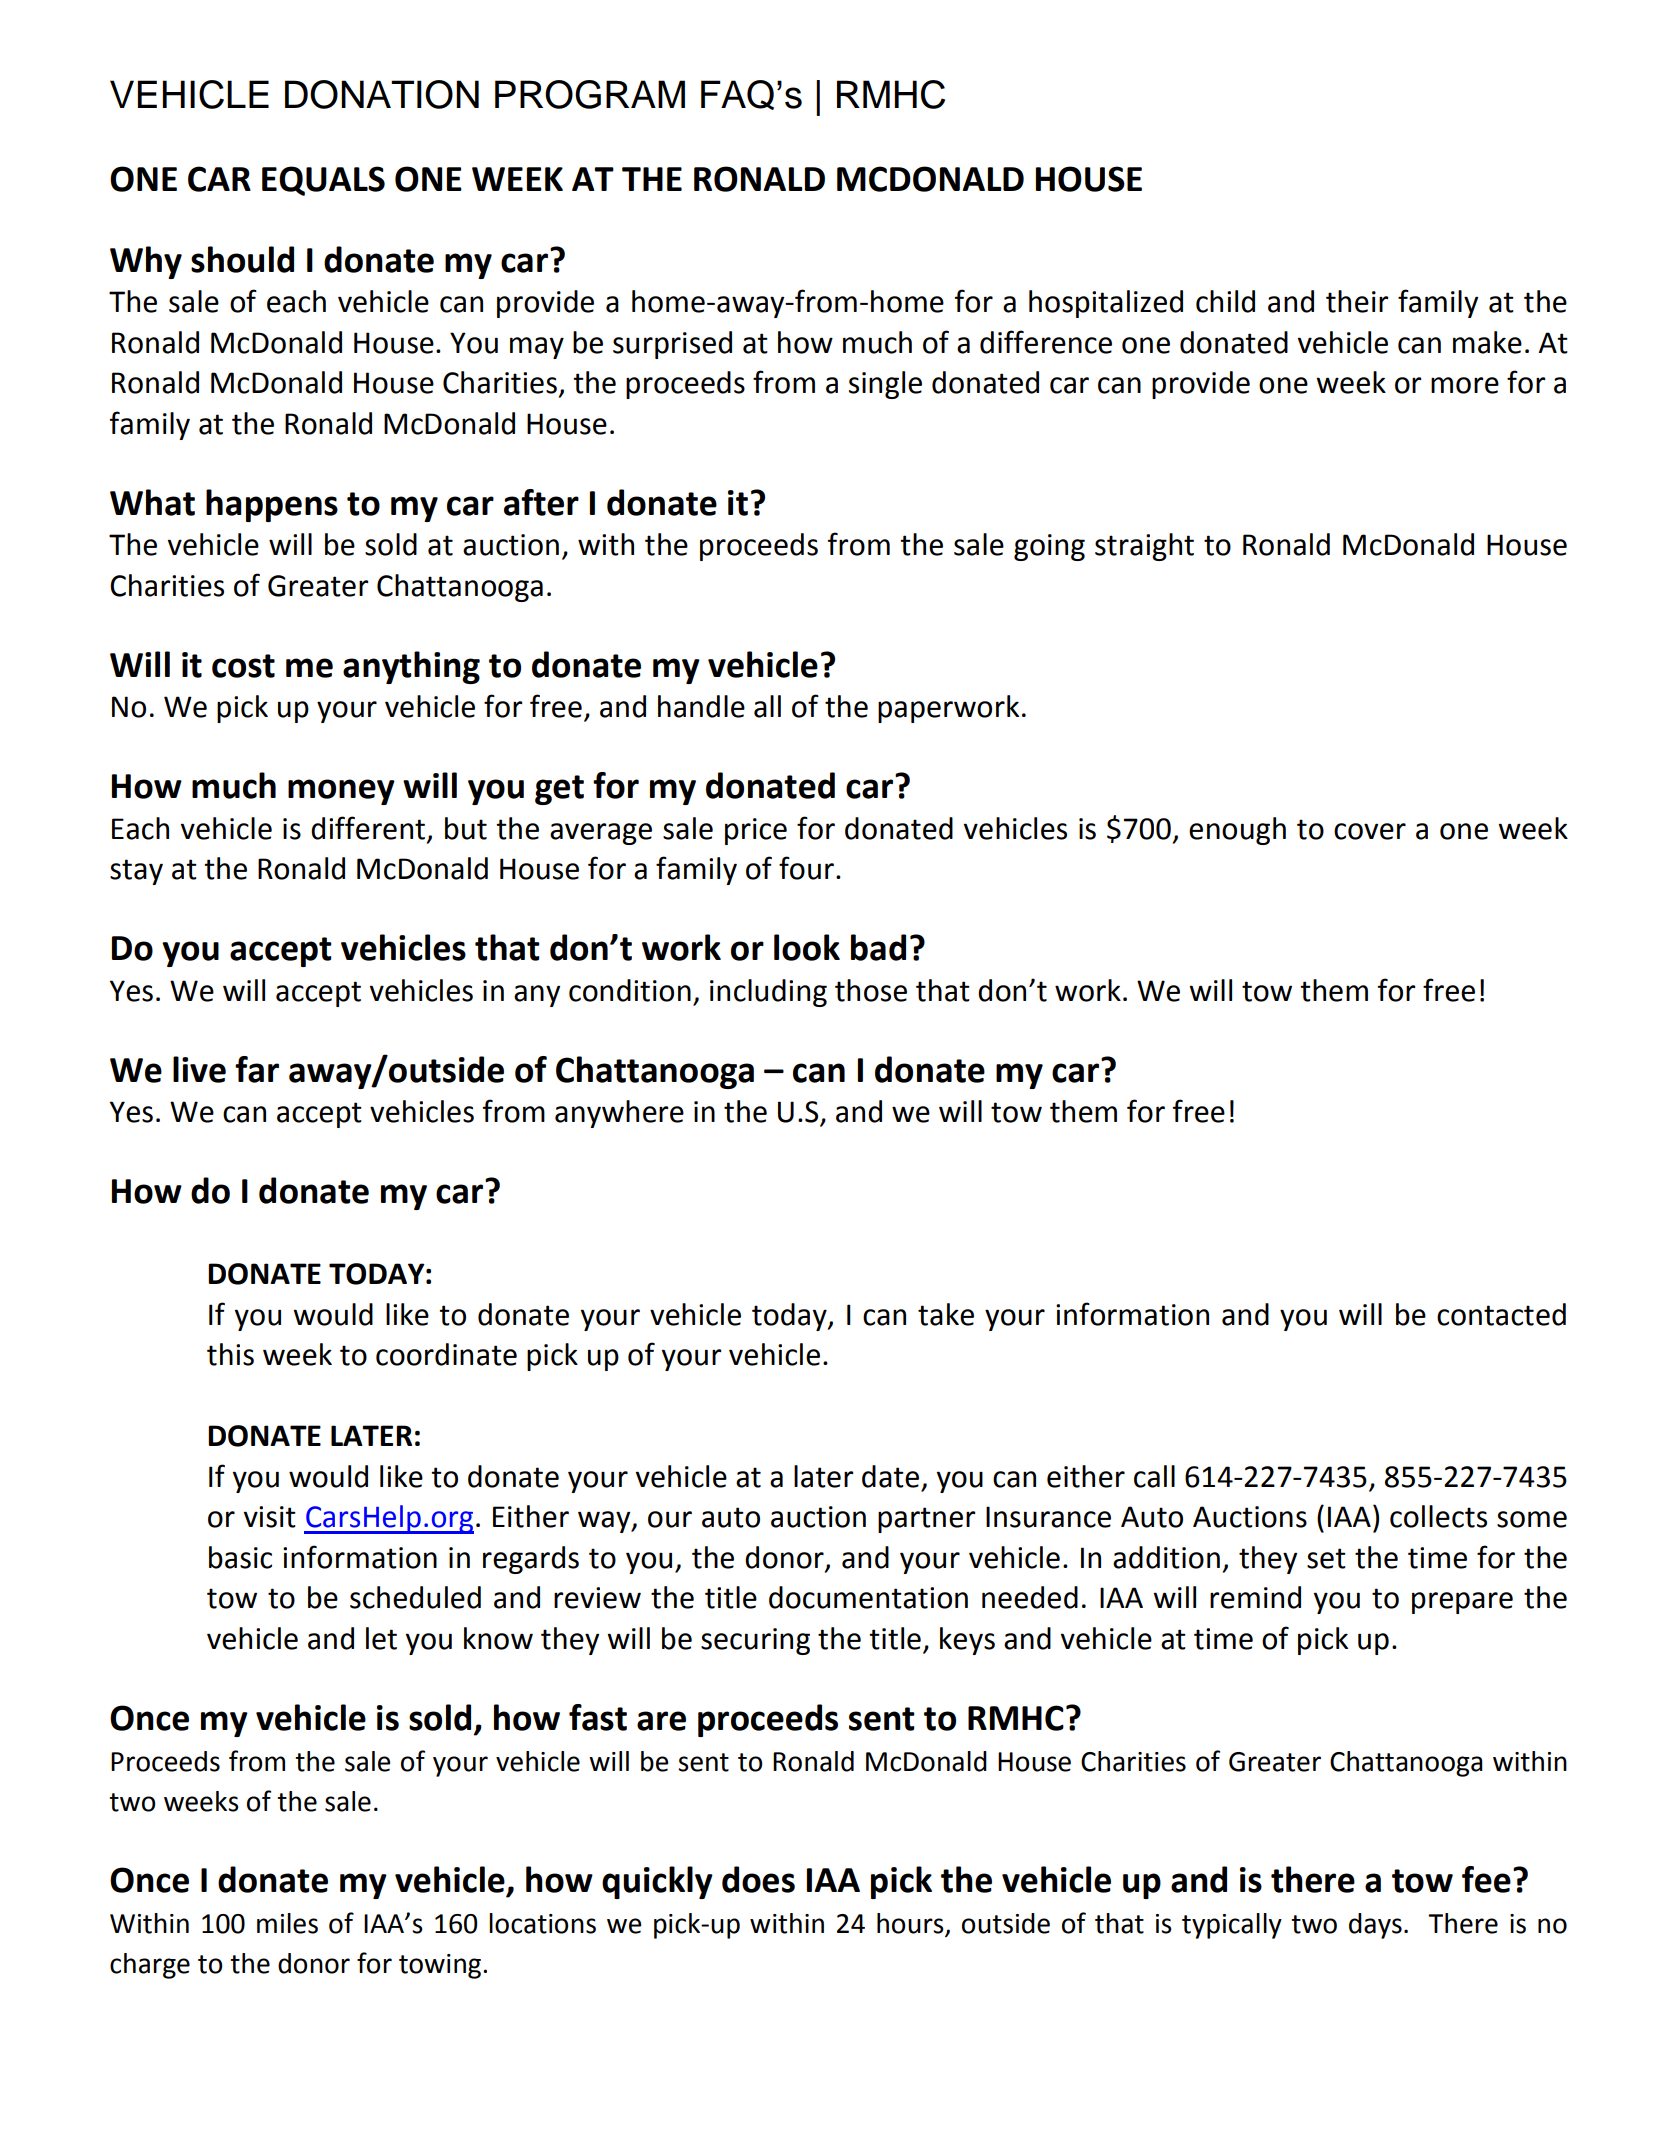  I want to click on this, so click(230, 1354).
